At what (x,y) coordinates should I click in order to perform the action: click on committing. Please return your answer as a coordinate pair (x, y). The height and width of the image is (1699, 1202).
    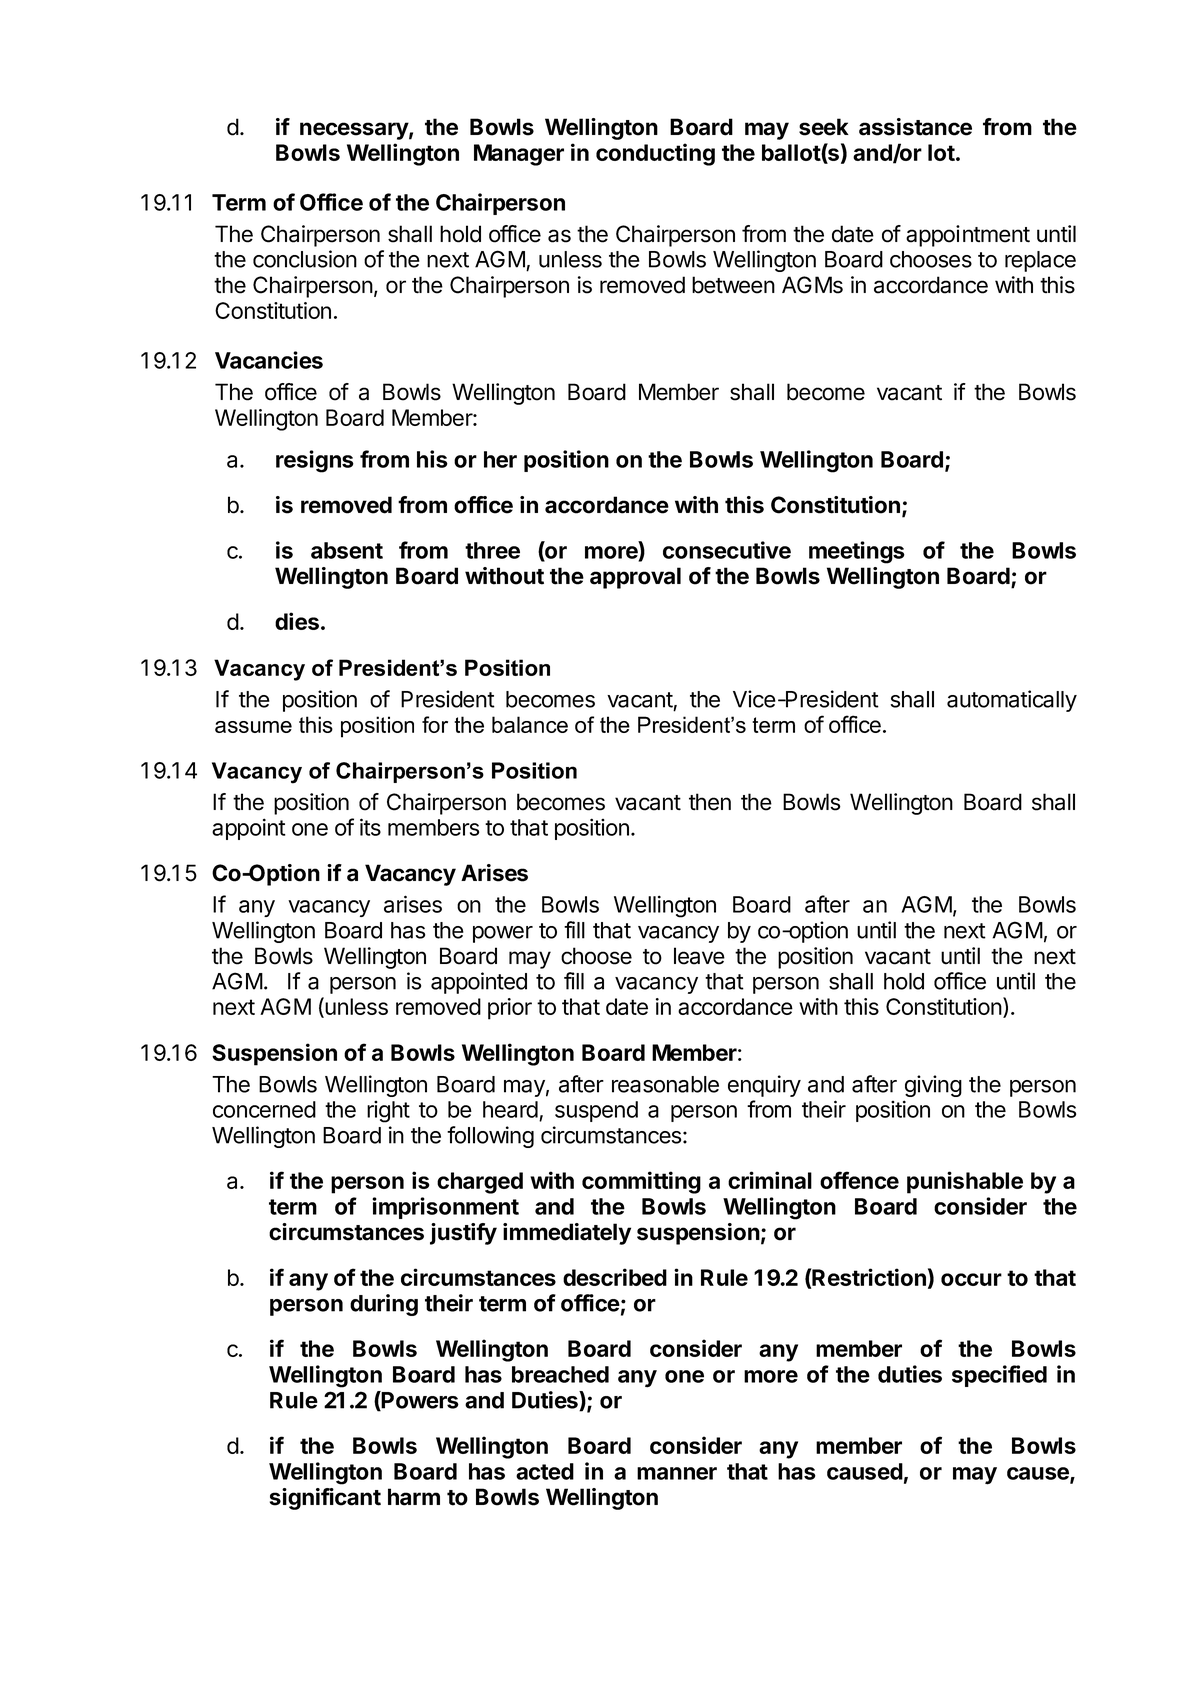
    Looking at the image, I should click on (641, 1182).
